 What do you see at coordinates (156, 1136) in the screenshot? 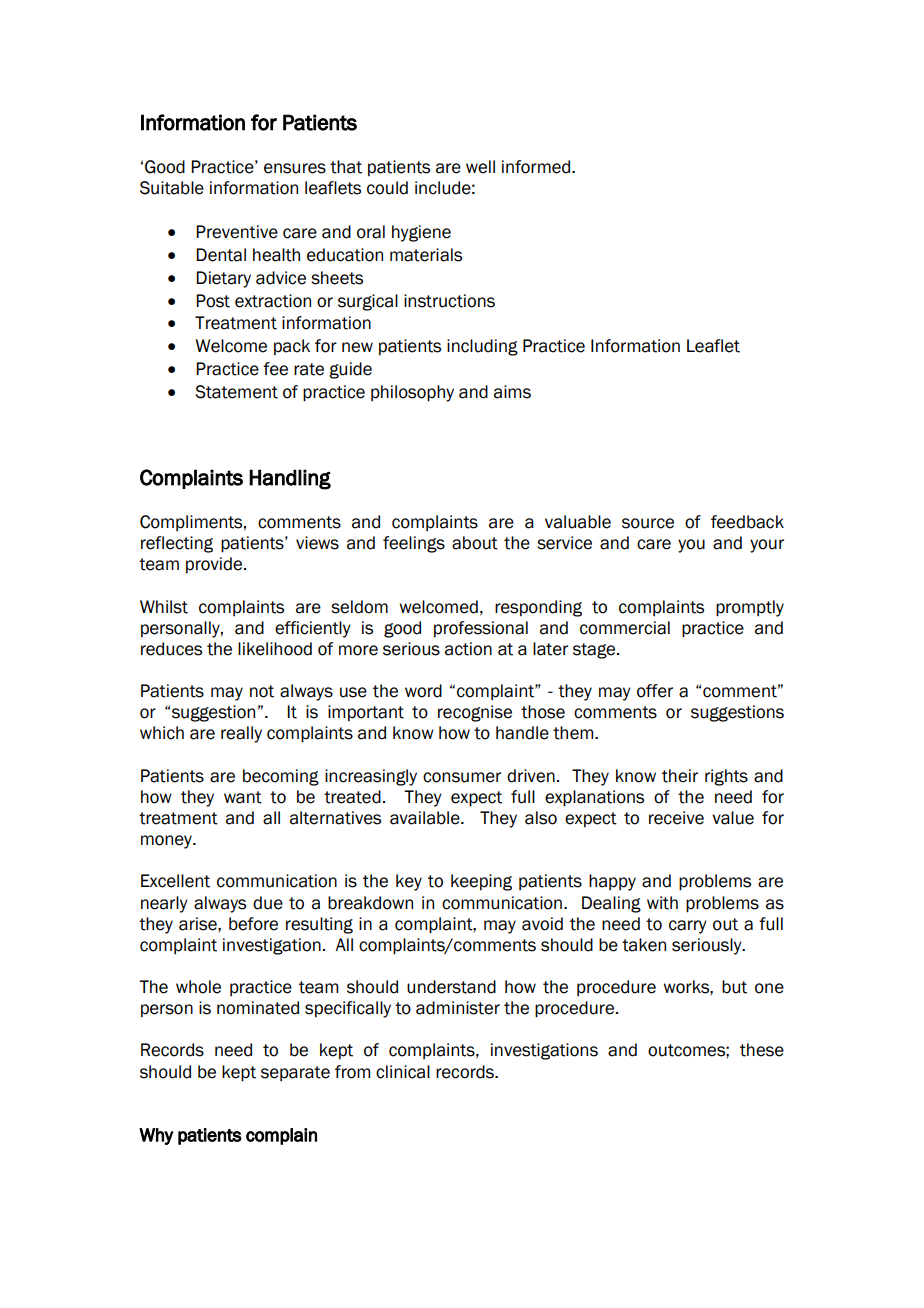
I see `Why` at bounding box center [156, 1136].
